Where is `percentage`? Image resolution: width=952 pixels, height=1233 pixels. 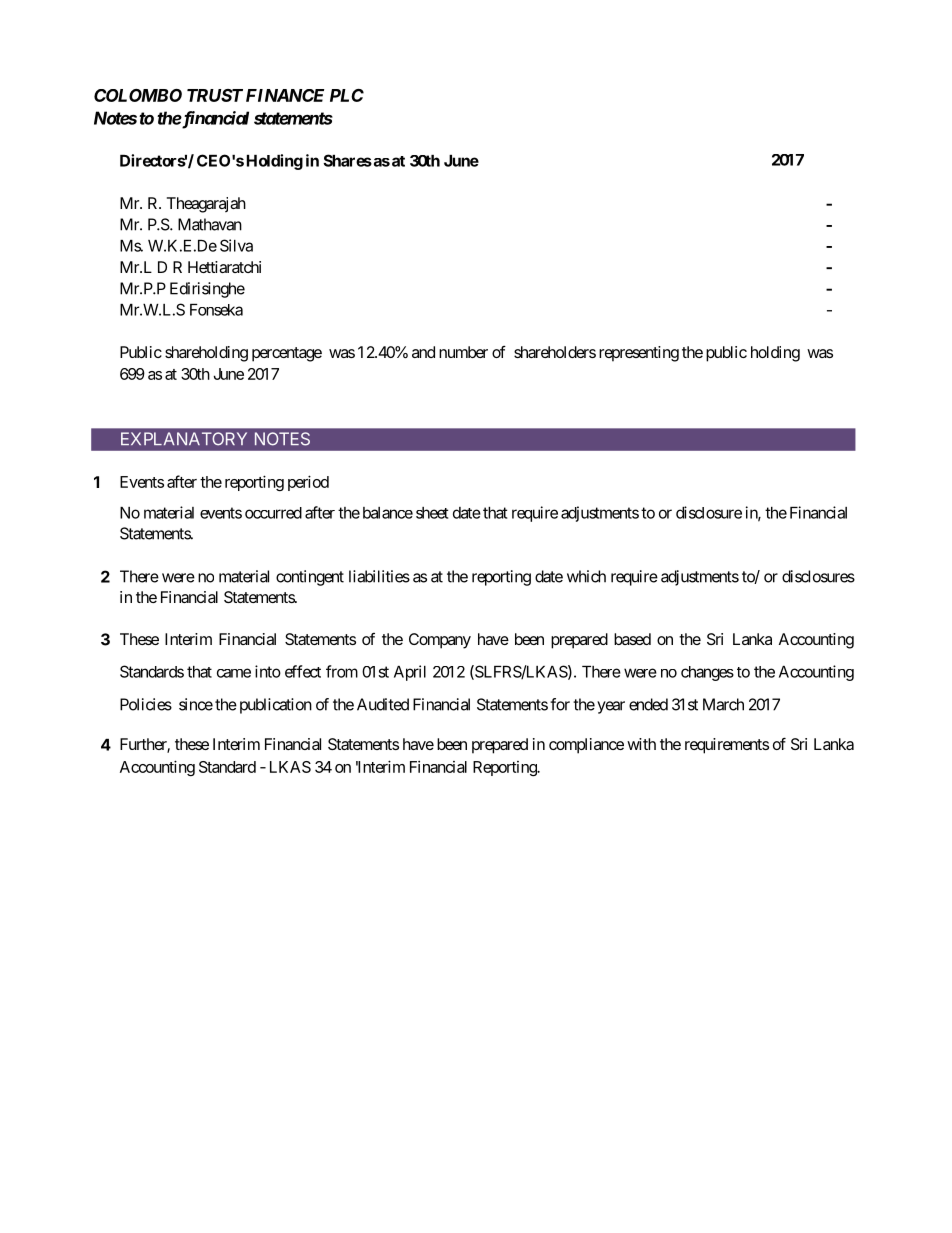
percentage is located at coordinates (287, 354).
